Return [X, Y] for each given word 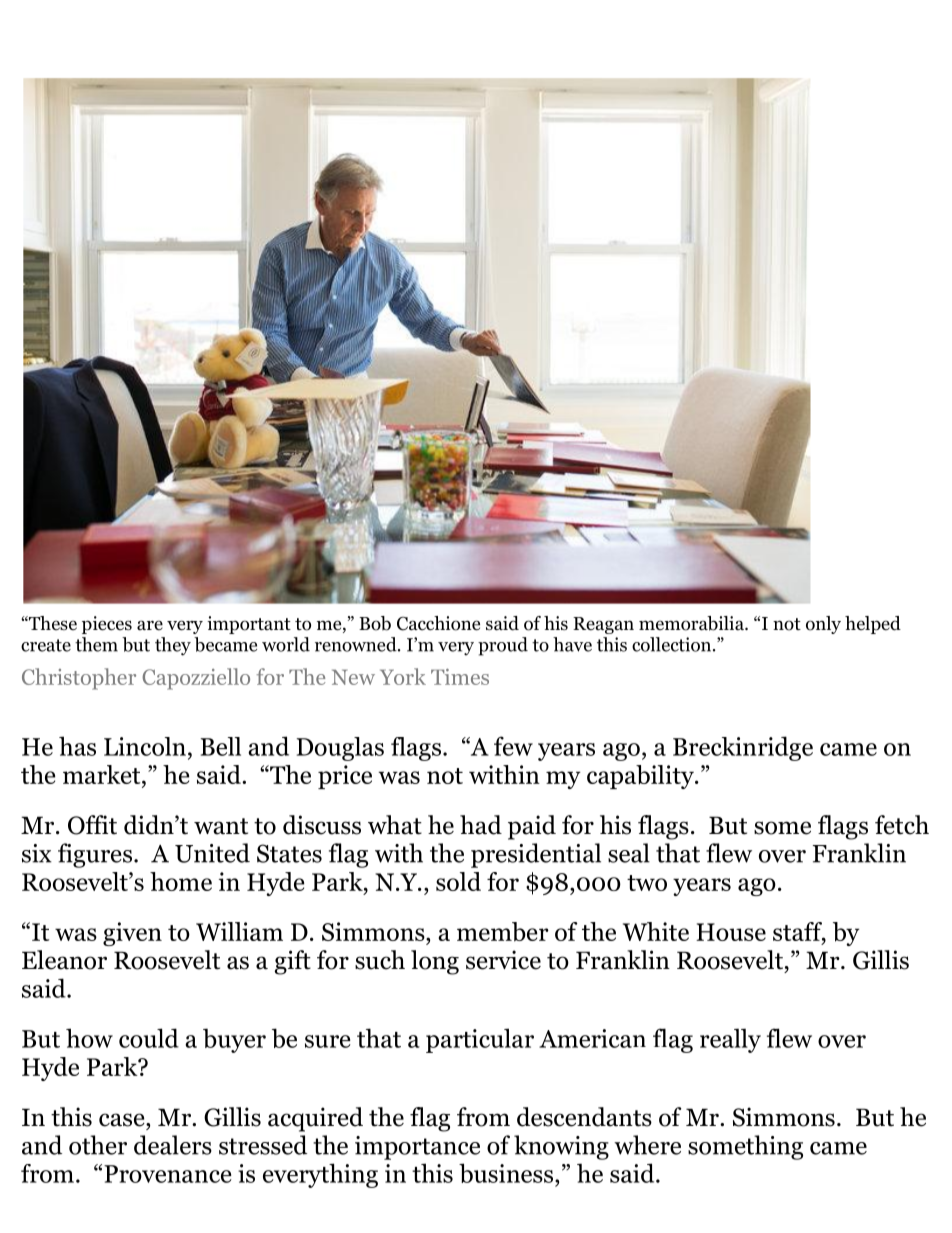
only [823, 625]
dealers [173, 1145]
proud [503, 646]
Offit [92, 825]
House [731, 932]
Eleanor [64, 960]
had [481, 825]
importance [417, 1148]
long [435, 962]
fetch [902, 825]
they [173, 646]
